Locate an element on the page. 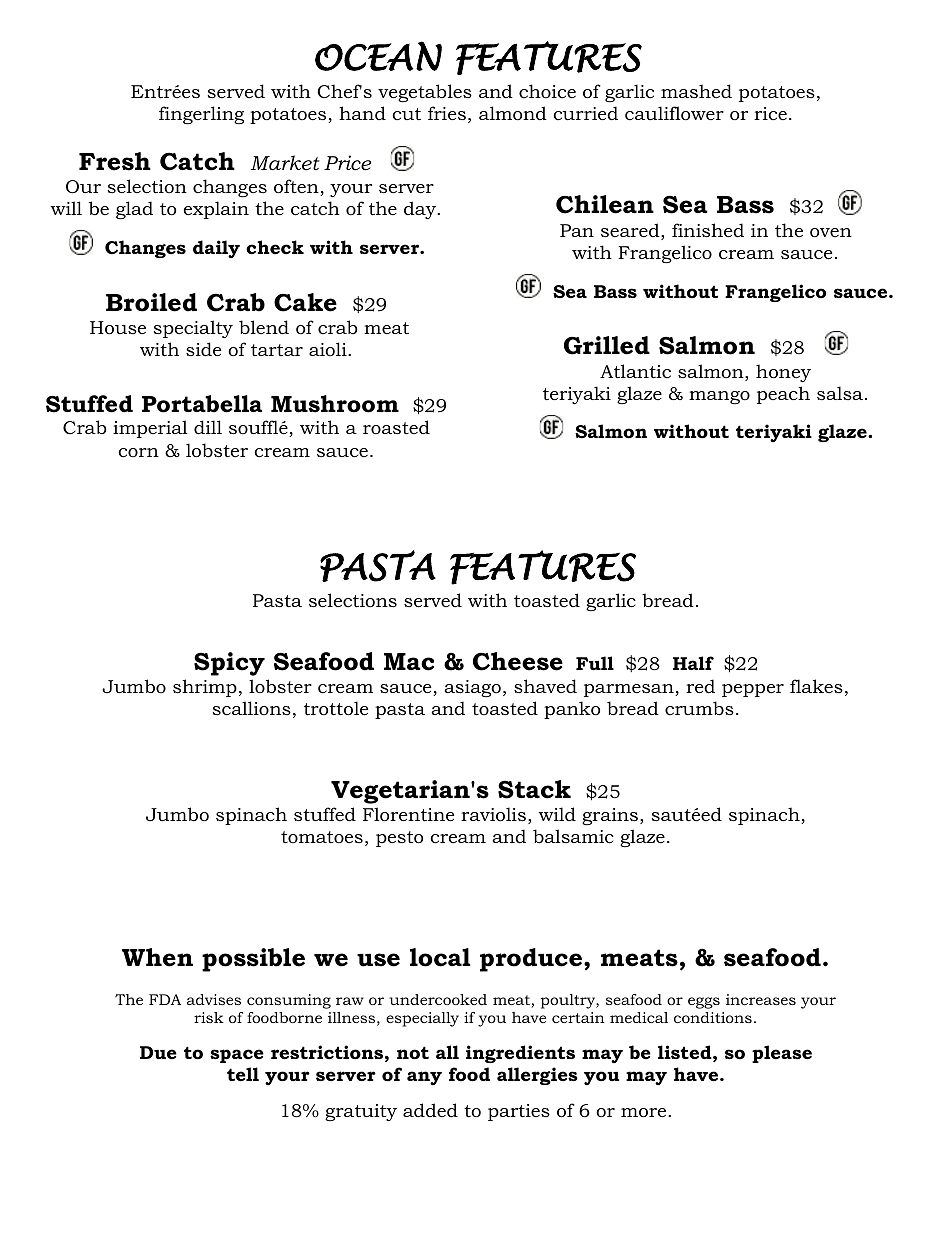 Image resolution: width=952 pixels, height=1233 pixels. Florentine is located at coordinates (408, 814).
